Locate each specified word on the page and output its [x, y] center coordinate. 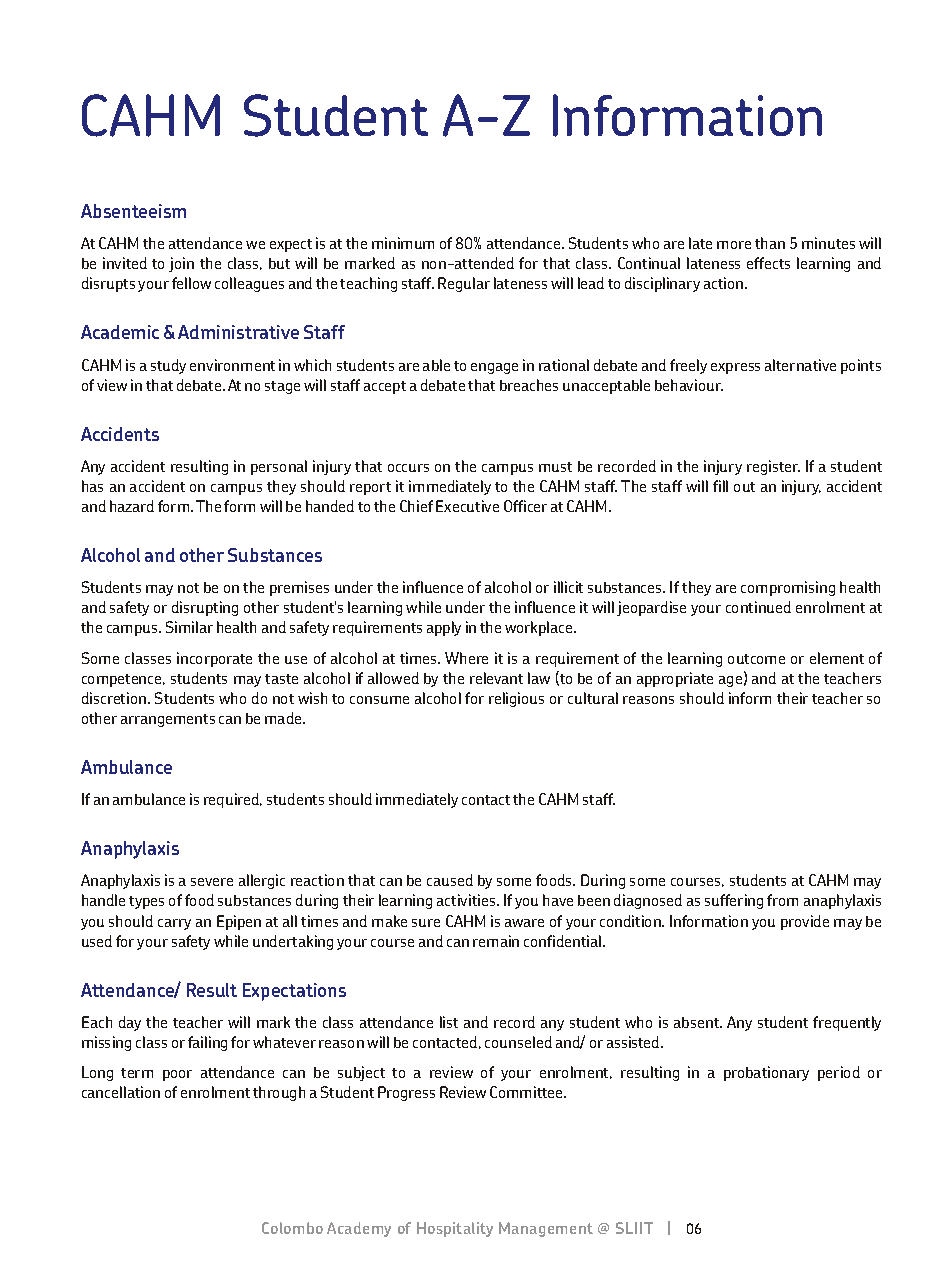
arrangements [168, 720]
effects [768, 263]
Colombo [292, 1228]
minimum [403, 243]
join [181, 264]
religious [516, 699]
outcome [756, 659]
